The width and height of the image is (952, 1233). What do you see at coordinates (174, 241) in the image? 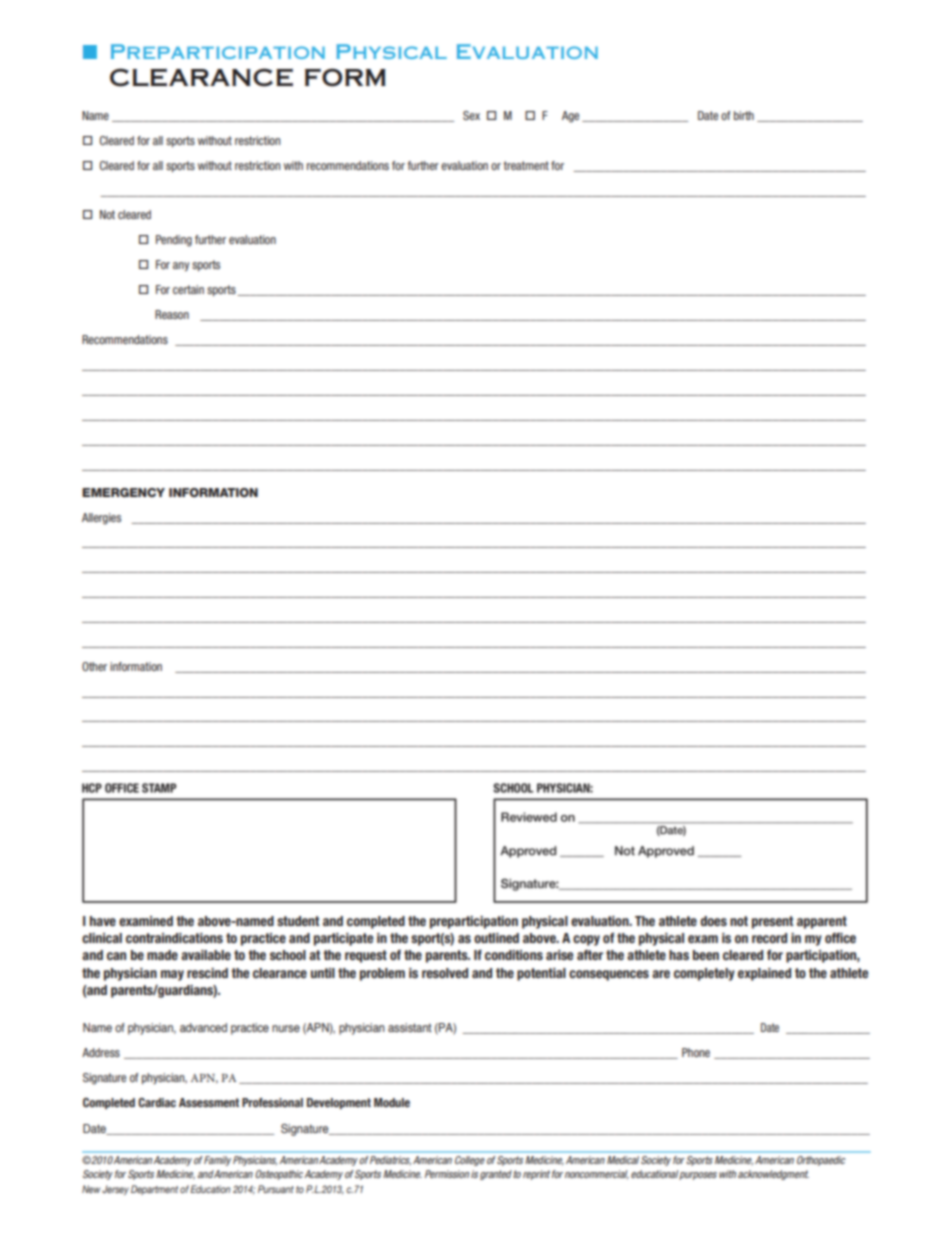
I see `Pending` at bounding box center [174, 241].
